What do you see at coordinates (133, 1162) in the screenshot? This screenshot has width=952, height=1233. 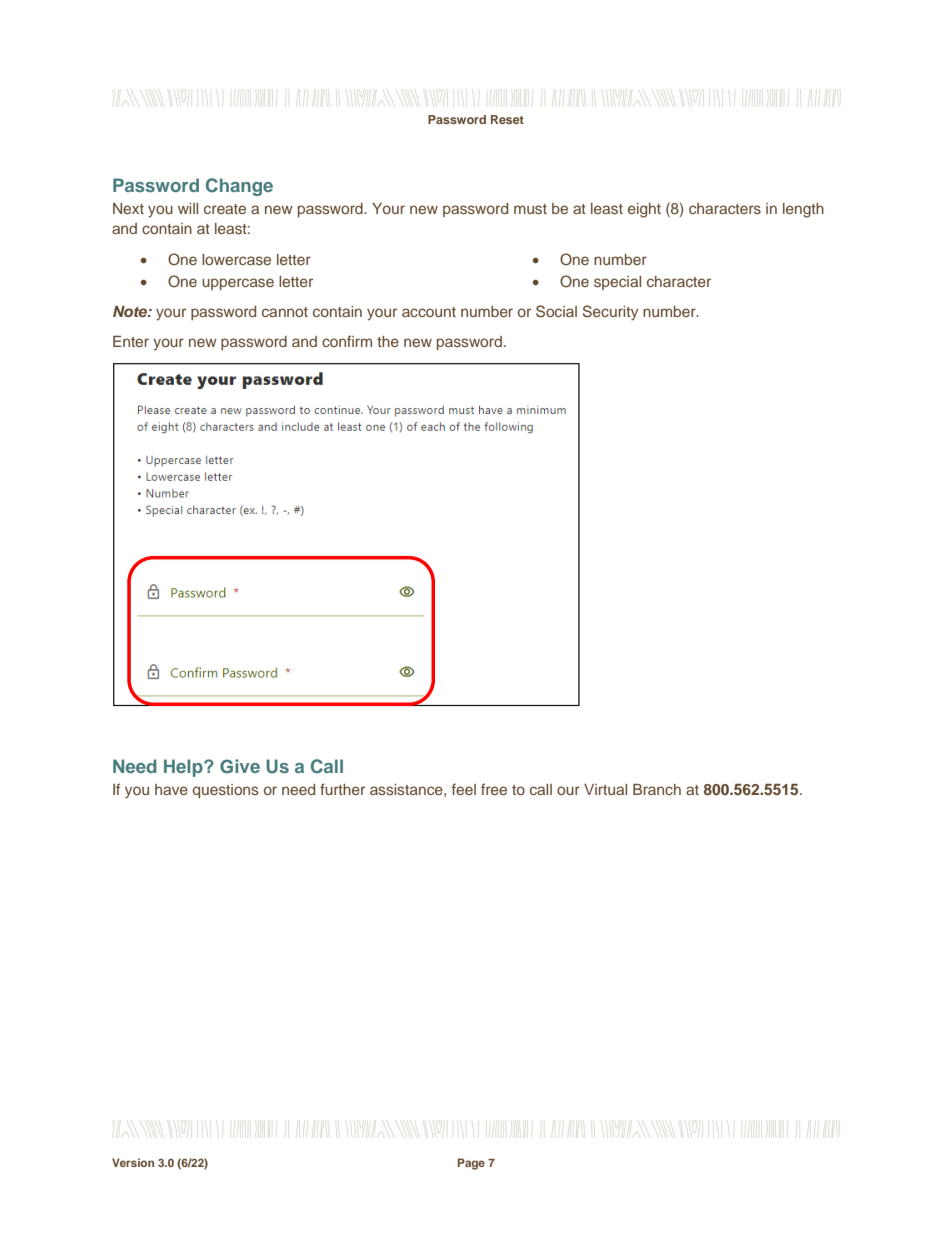 I see `Version` at bounding box center [133, 1162].
